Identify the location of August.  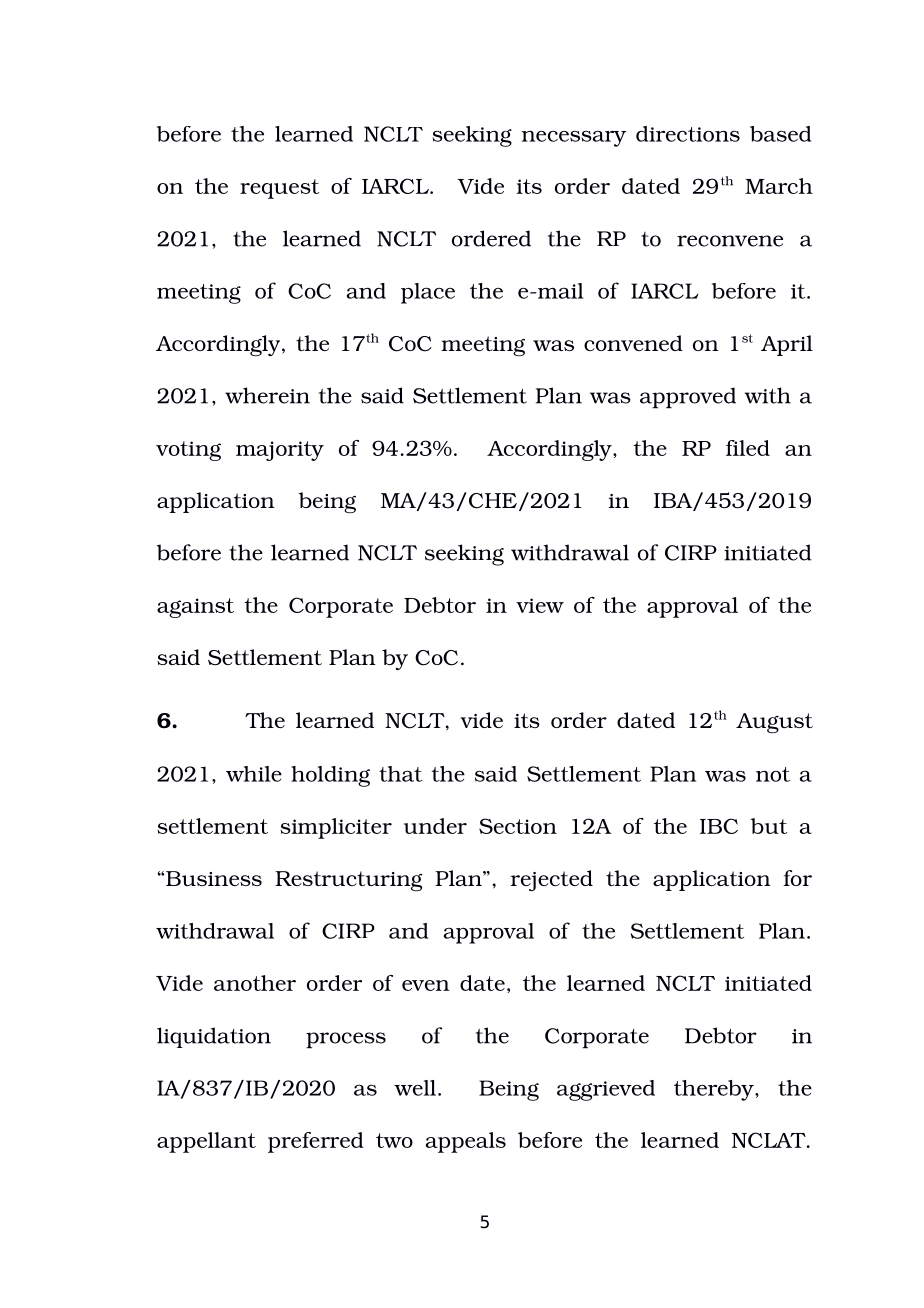
(774, 723).
